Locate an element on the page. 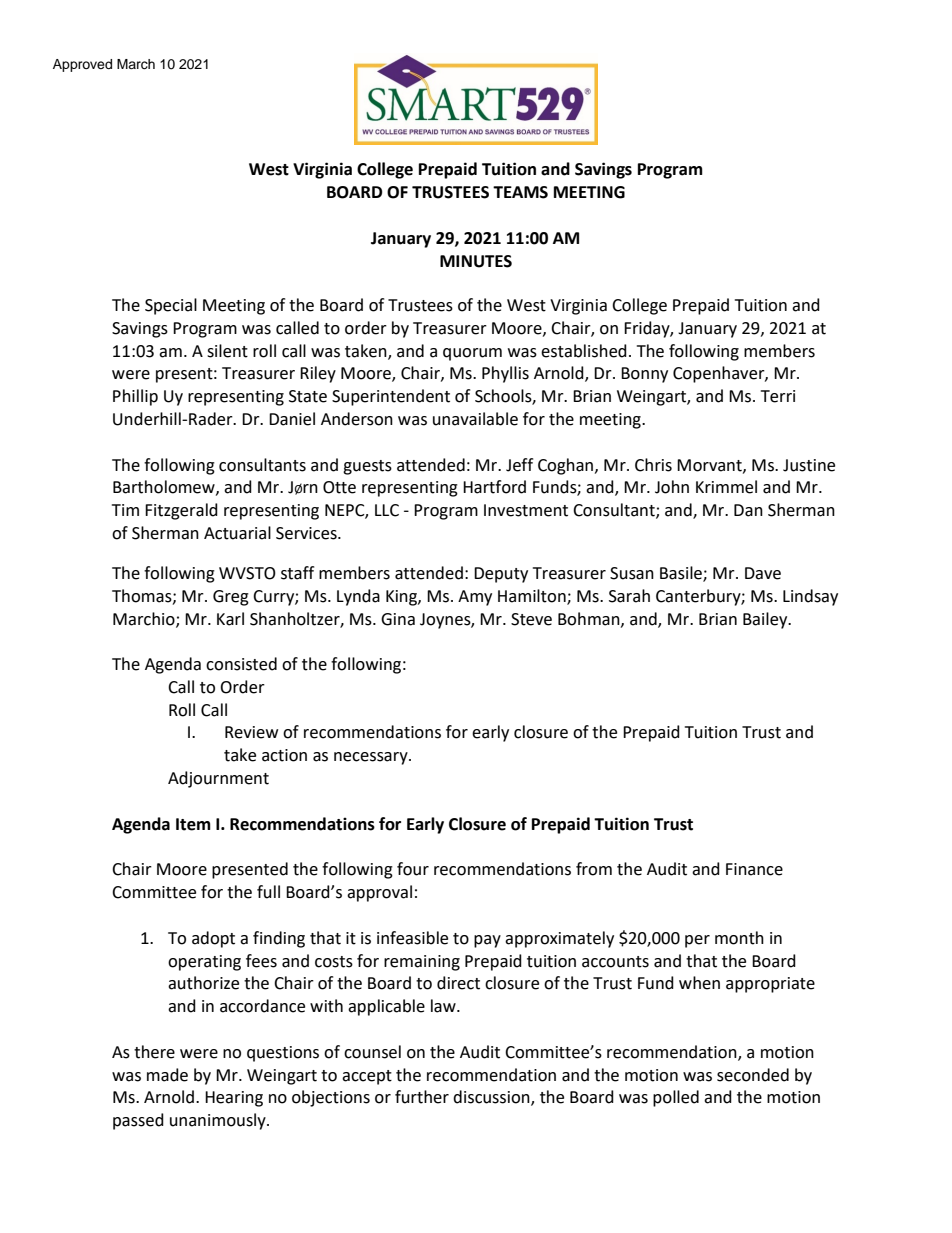 This document has height=1233, width=952. Steve is located at coordinates (531, 619).
